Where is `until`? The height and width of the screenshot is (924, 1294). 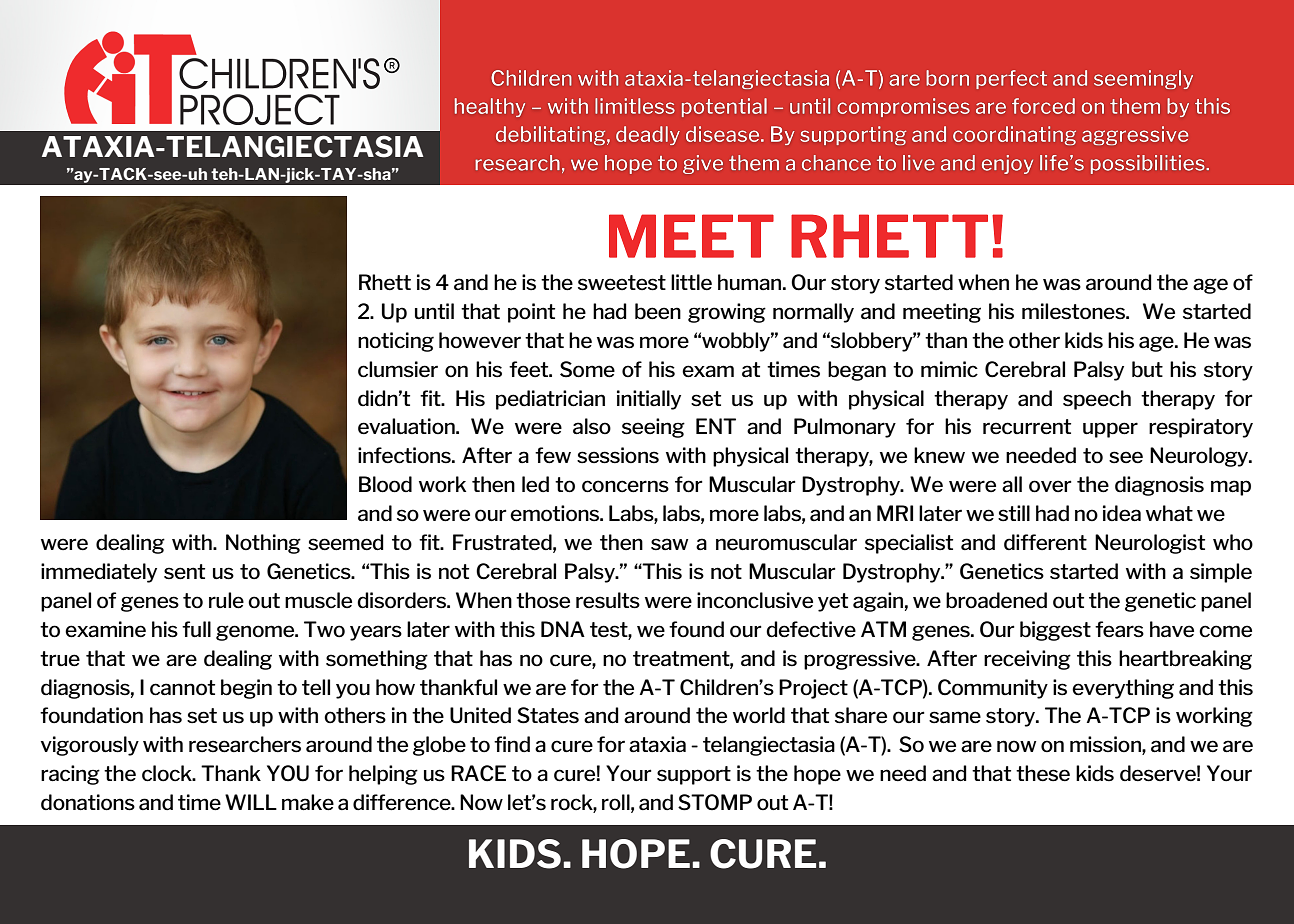
until is located at coordinates (434, 311).
